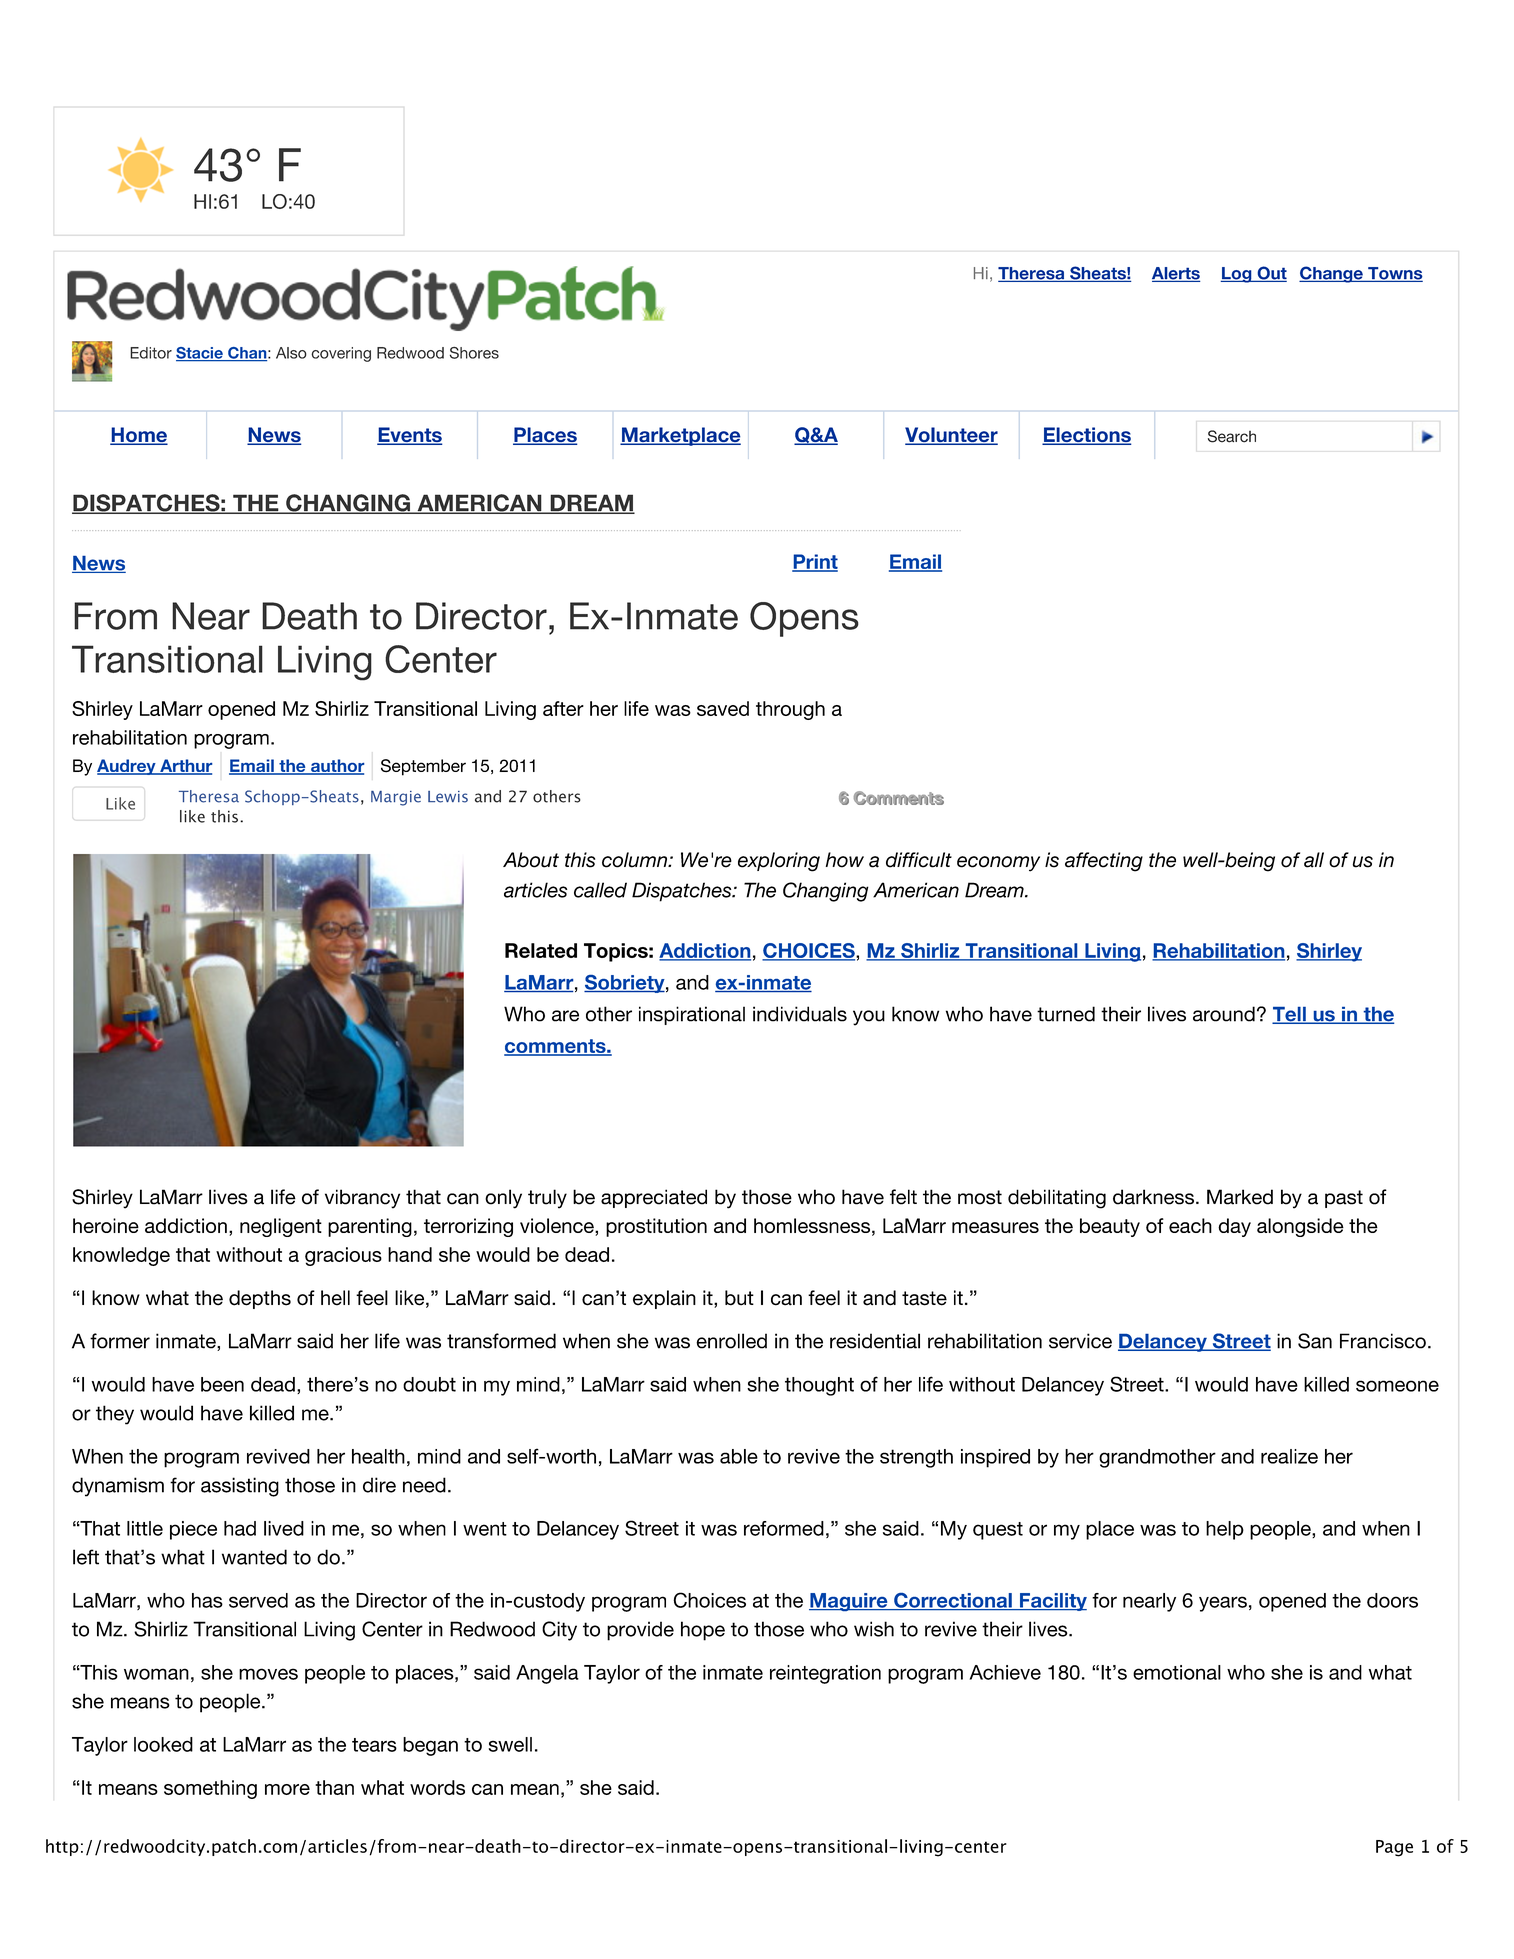 The width and height of the screenshot is (1514, 1959). Describe the element at coordinates (784, 1528) in the screenshot. I see `reformed` at that location.
